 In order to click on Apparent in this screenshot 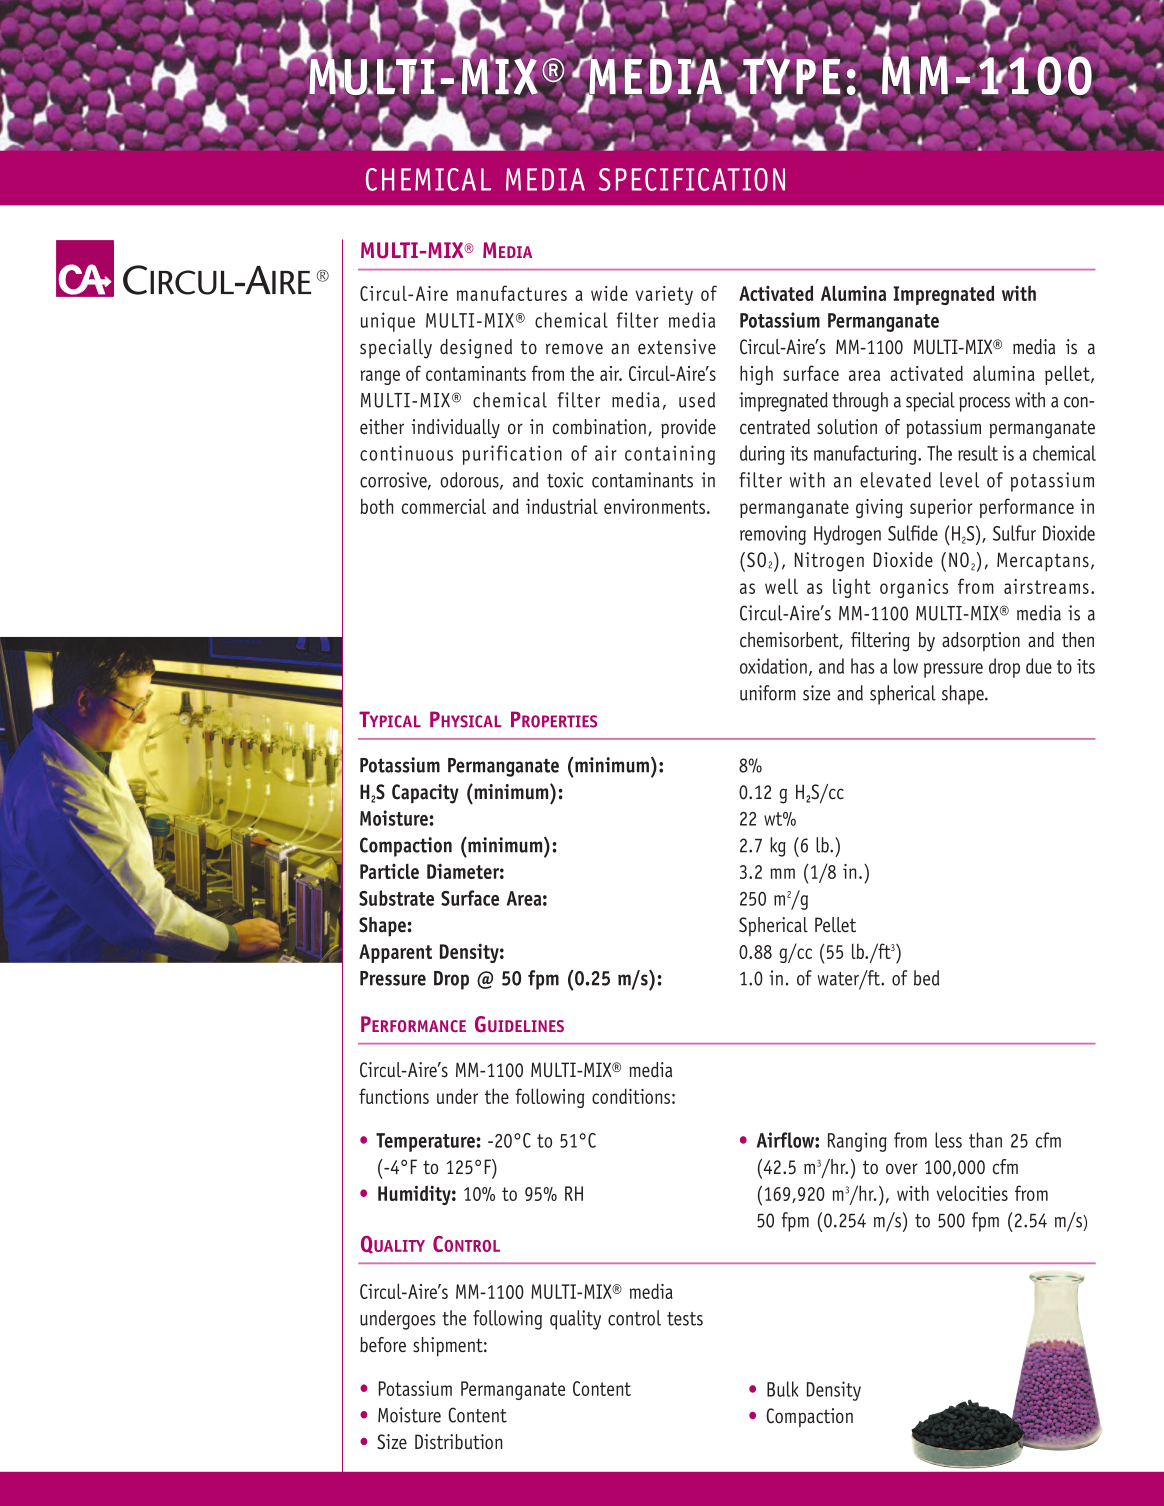, I will do `click(395, 953)`.
